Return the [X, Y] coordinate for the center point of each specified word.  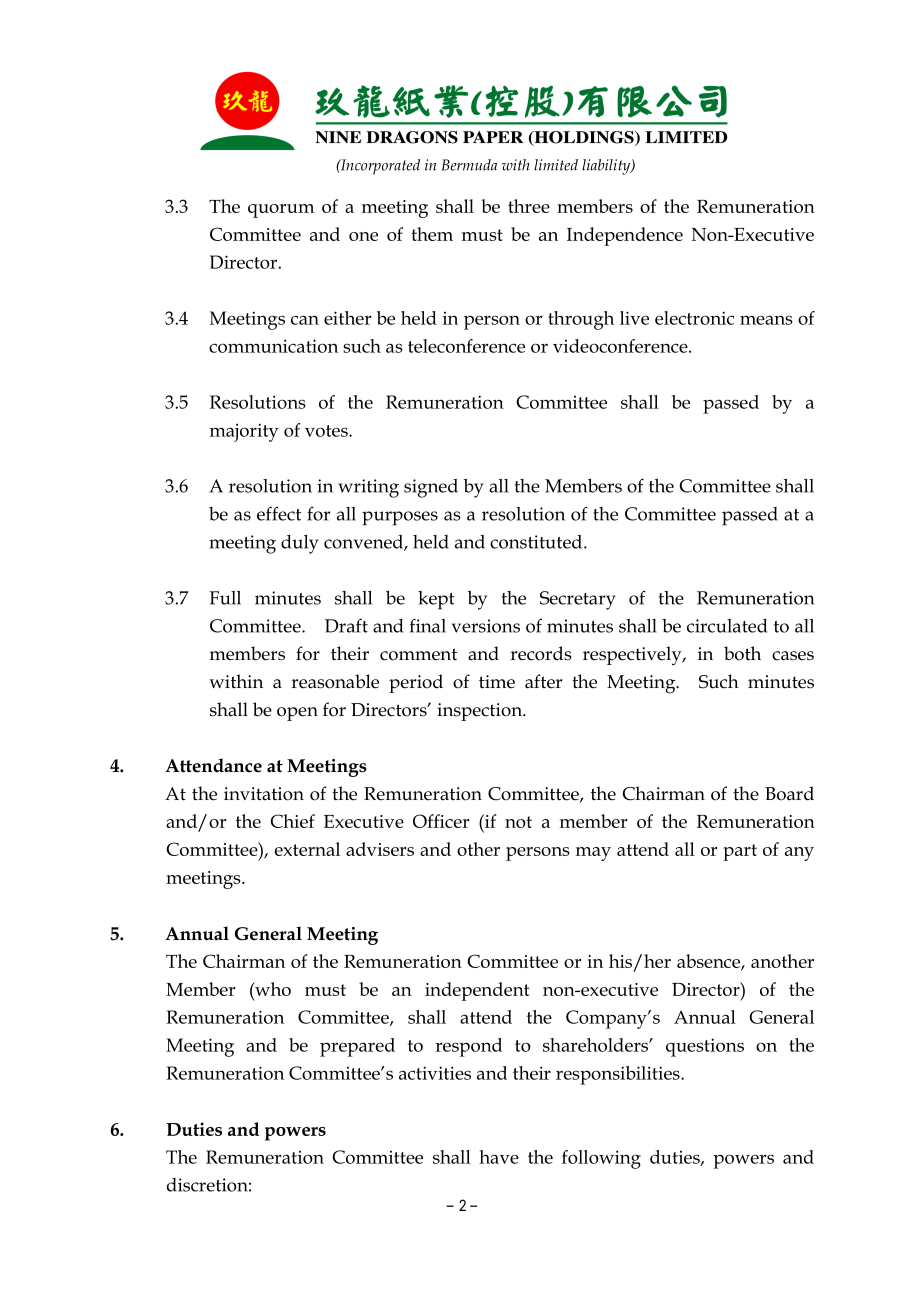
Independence [625, 236]
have [499, 1157]
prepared [357, 1047]
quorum [281, 211]
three [529, 206]
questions [705, 1047]
